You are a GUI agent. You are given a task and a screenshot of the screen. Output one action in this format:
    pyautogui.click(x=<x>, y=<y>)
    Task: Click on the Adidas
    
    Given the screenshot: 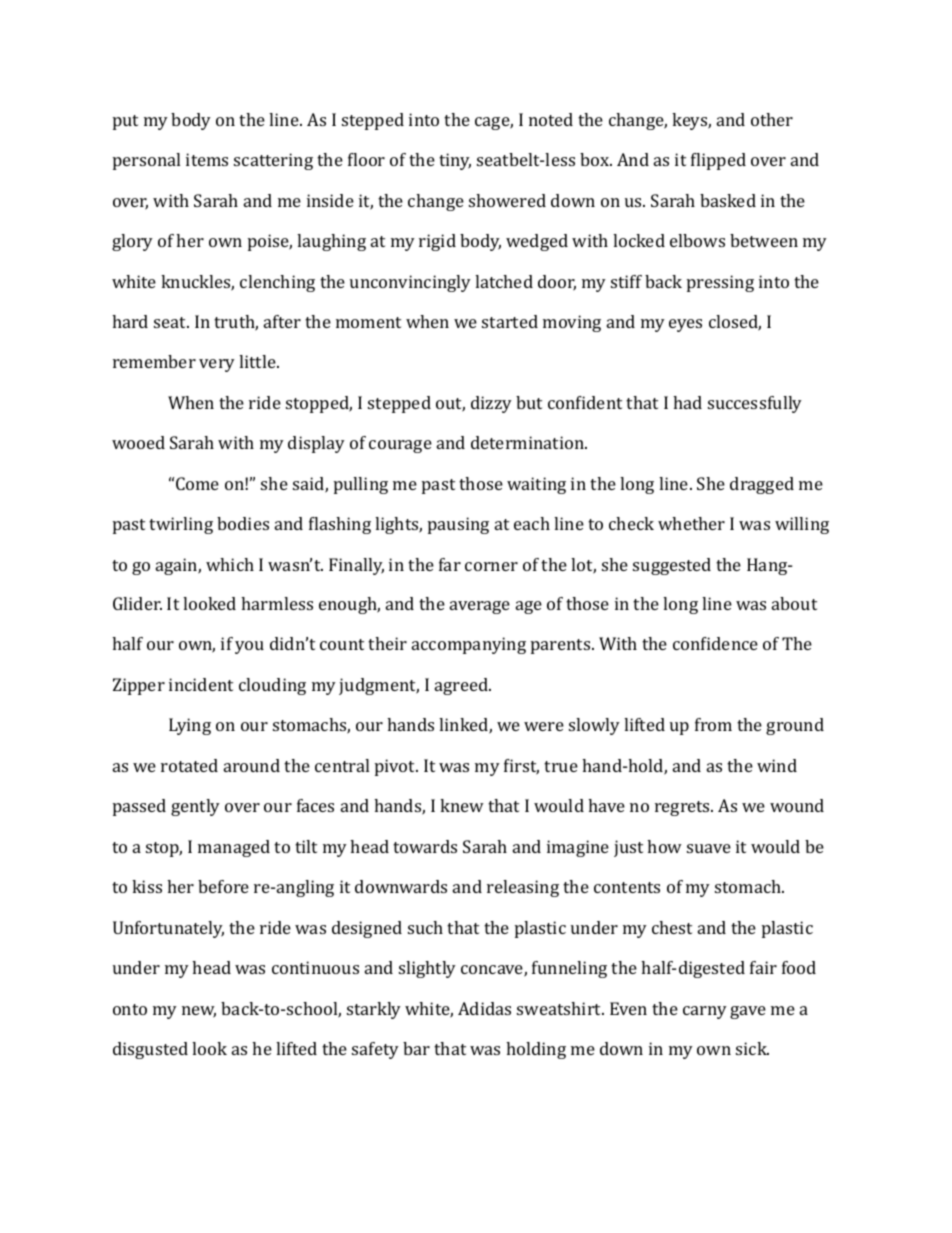 What is the action you would take?
    pyautogui.click(x=484, y=1008)
